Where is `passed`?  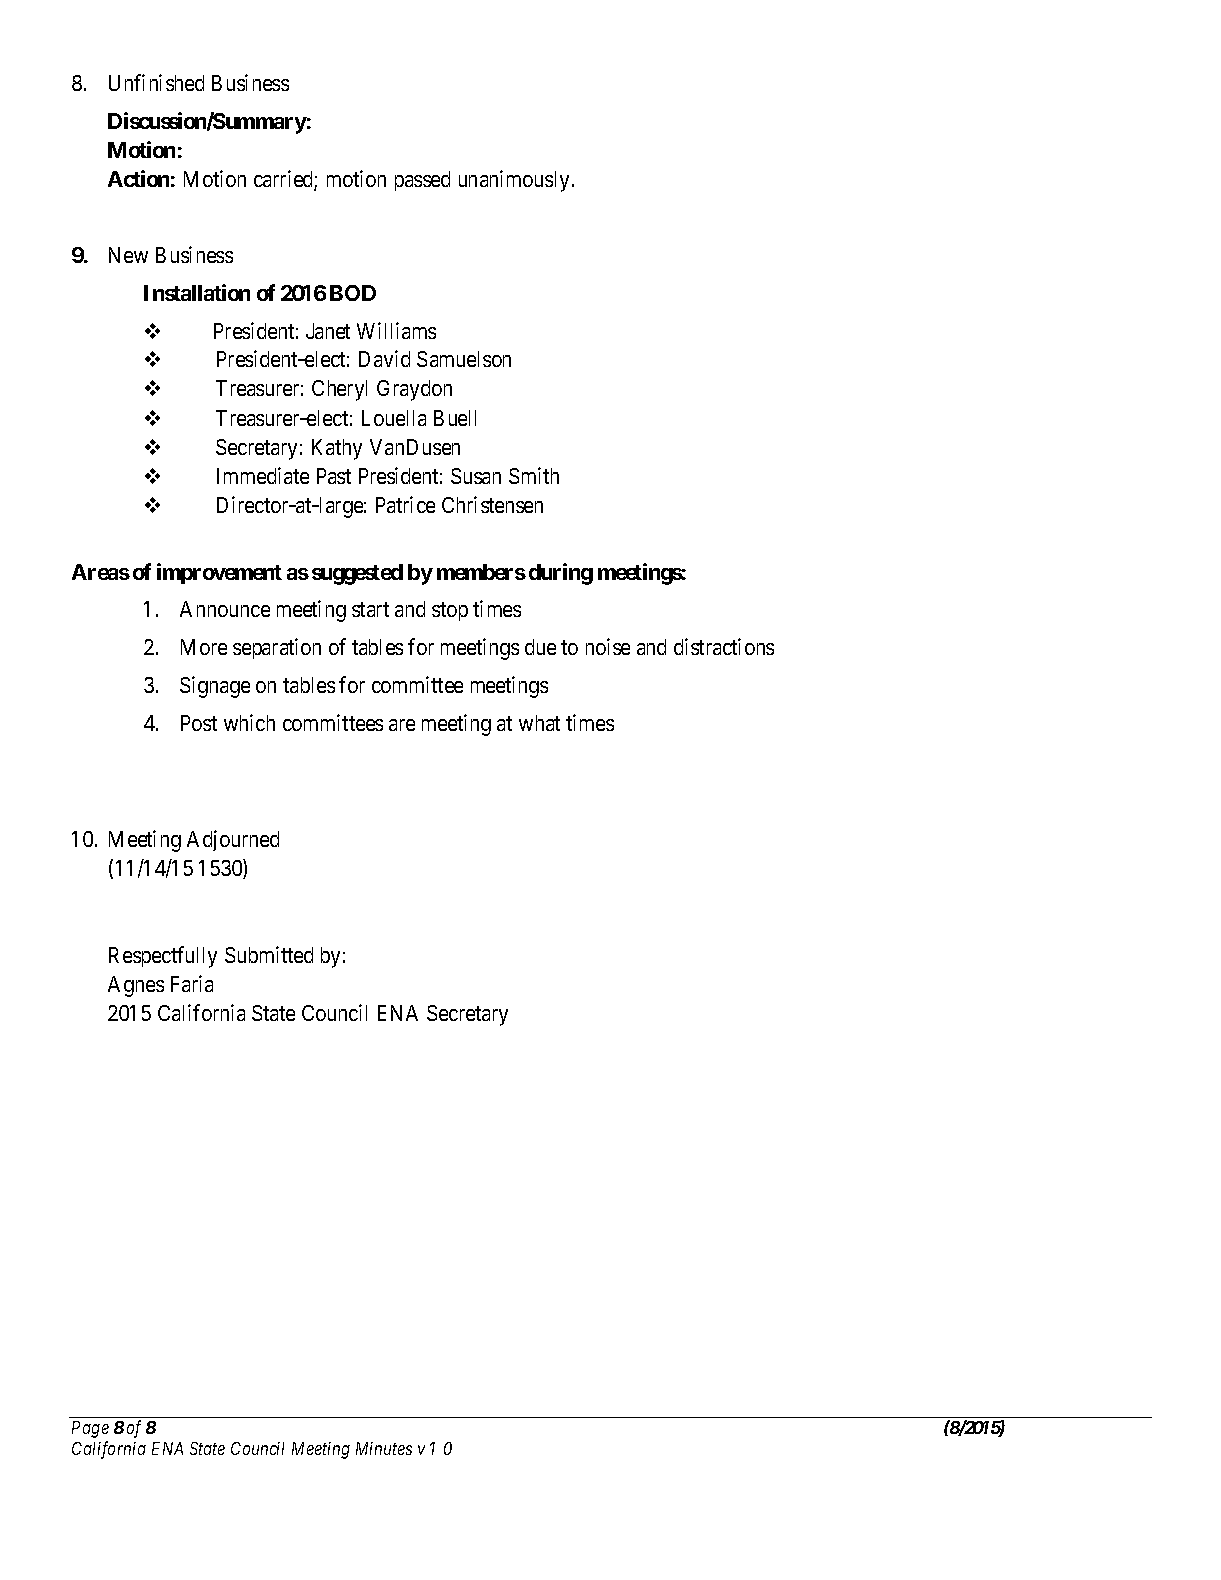 passed is located at coordinates (422, 181).
